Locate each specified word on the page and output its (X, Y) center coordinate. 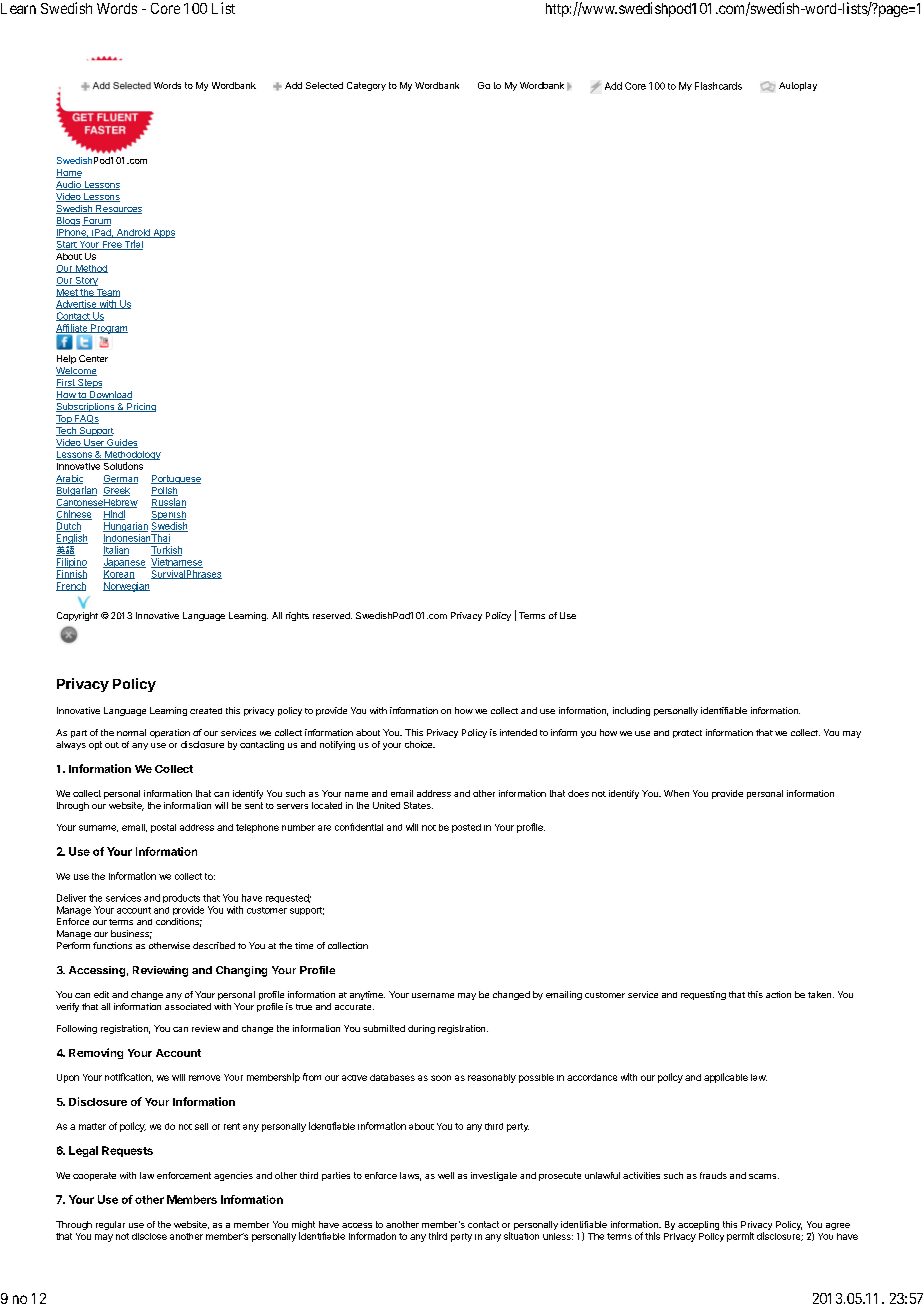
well (446, 1175)
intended (518, 732)
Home (69, 173)
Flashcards (718, 86)
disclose (149, 1236)
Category (366, 86)
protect (687, 734)
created (206, 711)
